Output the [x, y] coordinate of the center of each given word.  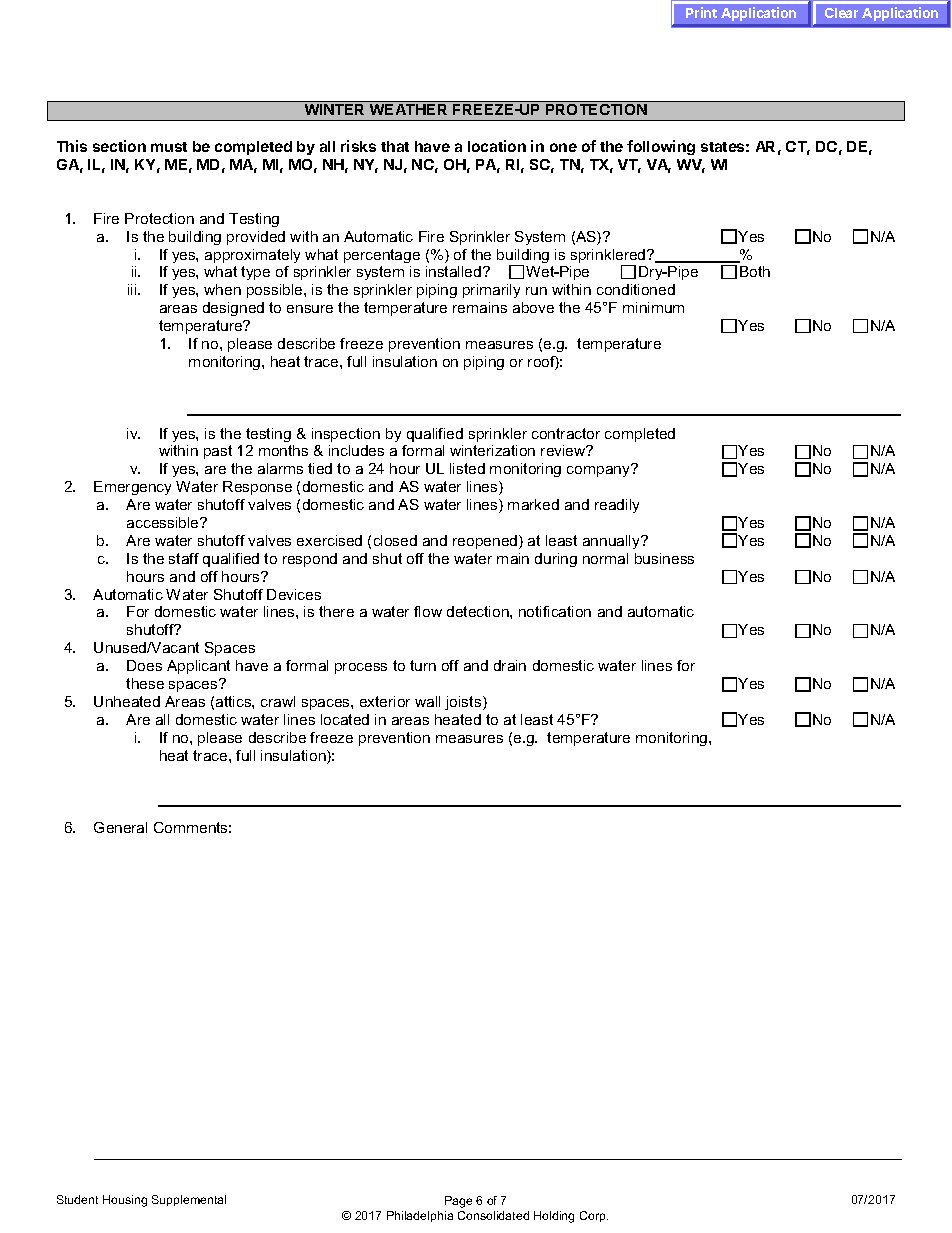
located [345, 719]
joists [464, 703]
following [661, 147]
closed [395, 540]
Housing [125, 1201]
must [169, 147]
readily [617, 506]
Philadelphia [420, 1216]
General [120, 827]
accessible [164, 522]
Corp [594, 1216]
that [395, 146]
